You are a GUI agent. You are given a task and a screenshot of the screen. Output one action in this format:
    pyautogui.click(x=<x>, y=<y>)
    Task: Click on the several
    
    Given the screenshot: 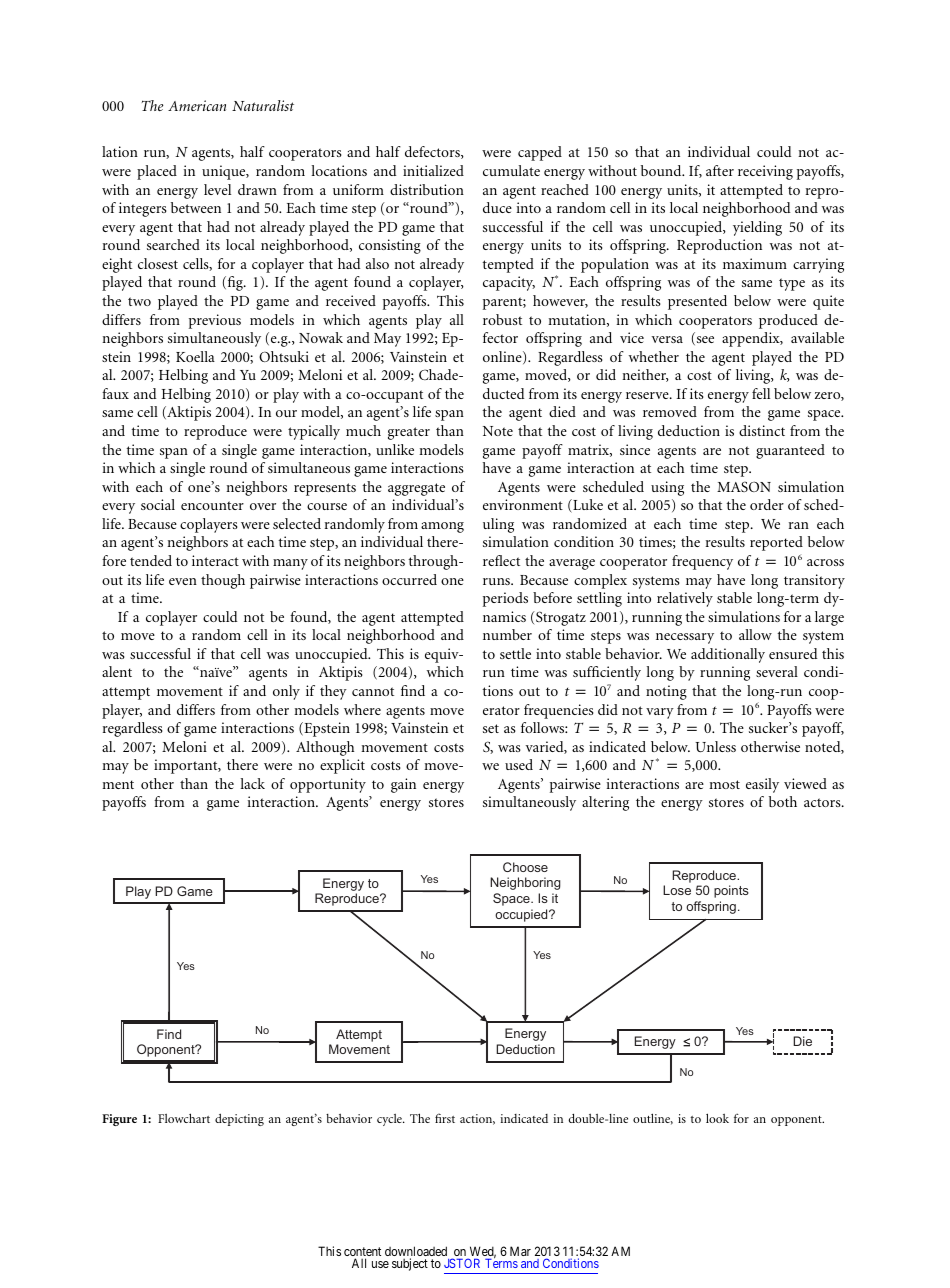 What is the action you would take?
    pyautogui.click(x=777, y=671)
